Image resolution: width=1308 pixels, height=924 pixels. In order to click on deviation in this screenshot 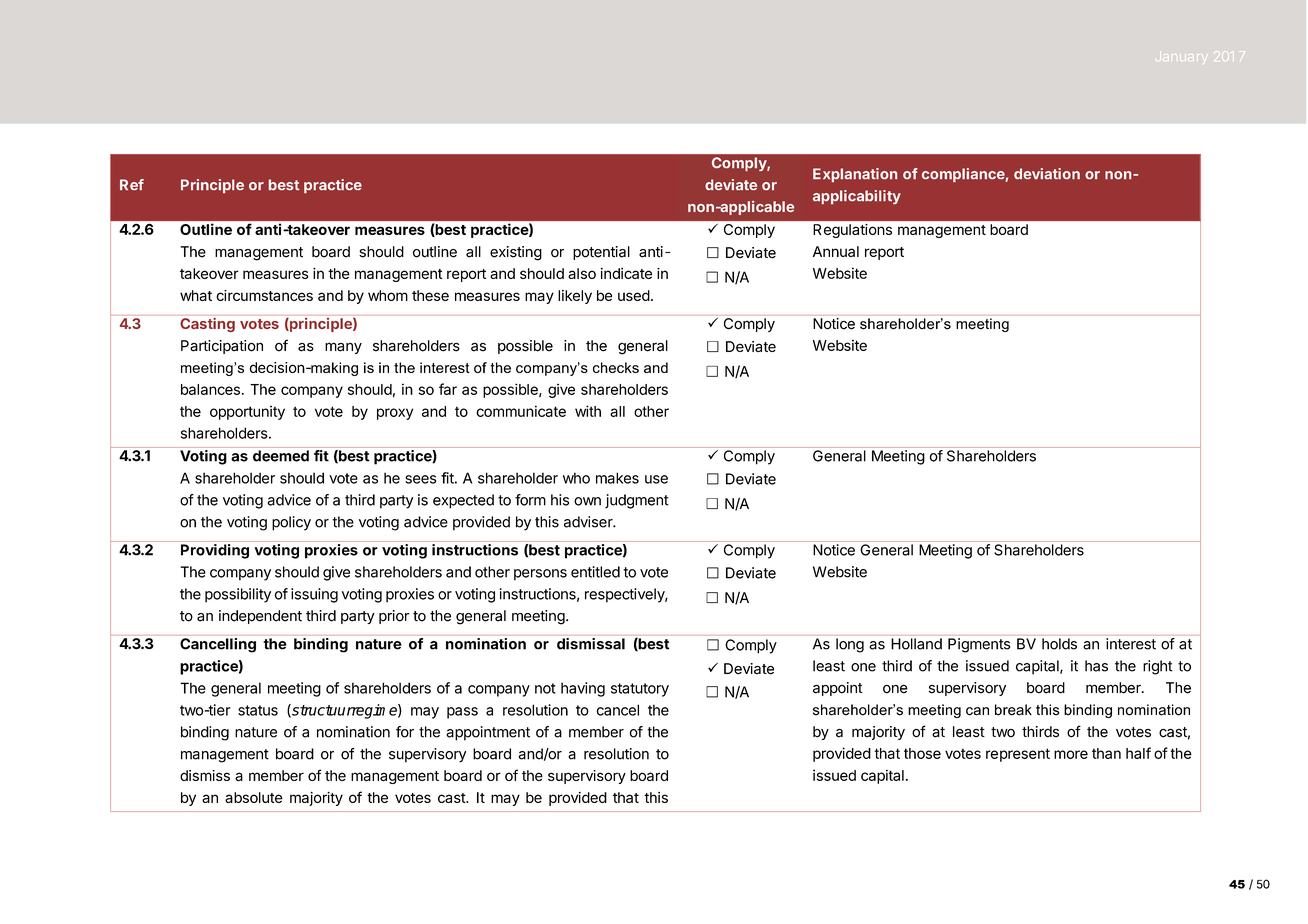, I will do `click(1047, 173)`.
